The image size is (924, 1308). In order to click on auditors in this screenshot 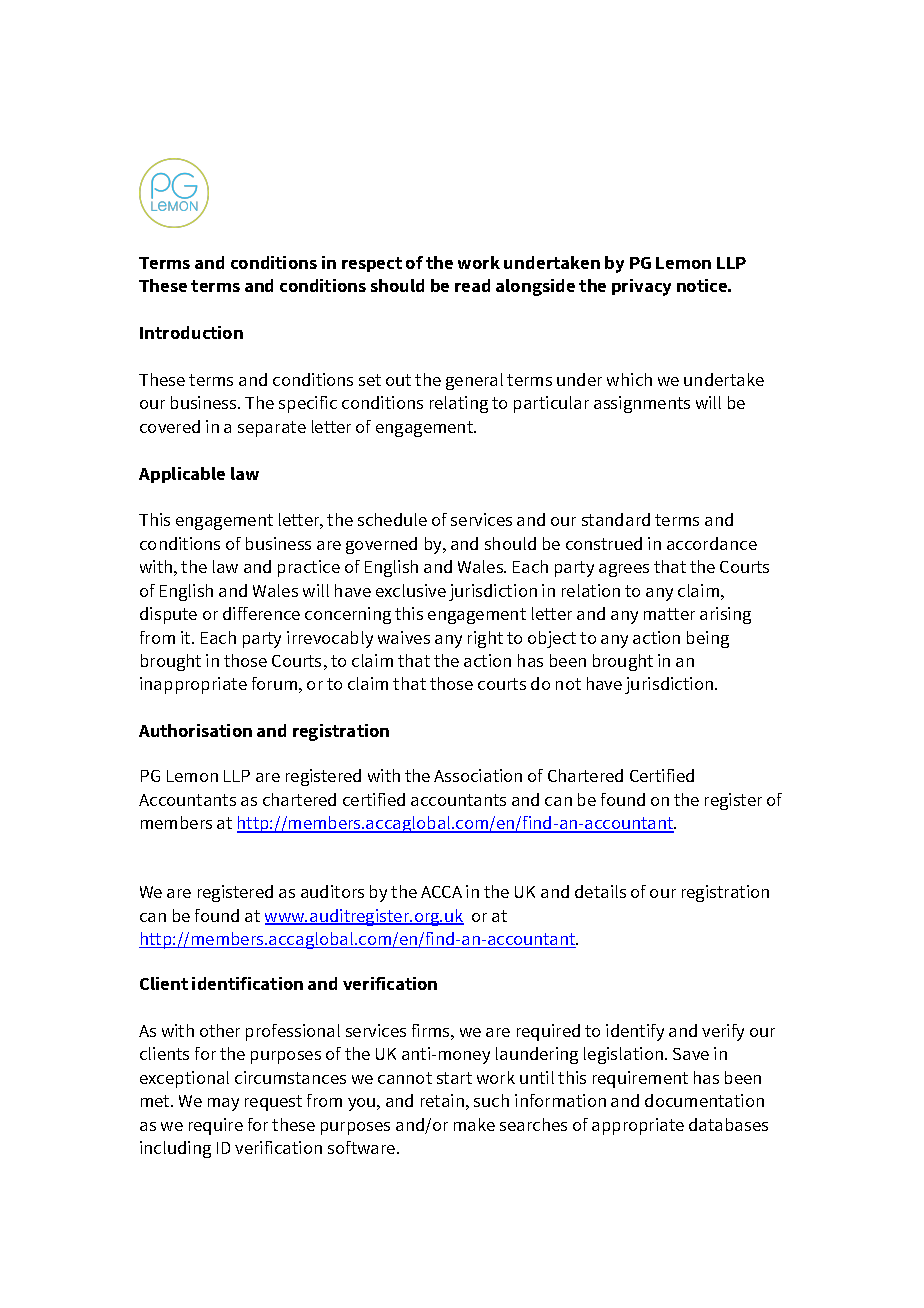, I will do `click(332, 891)`.
